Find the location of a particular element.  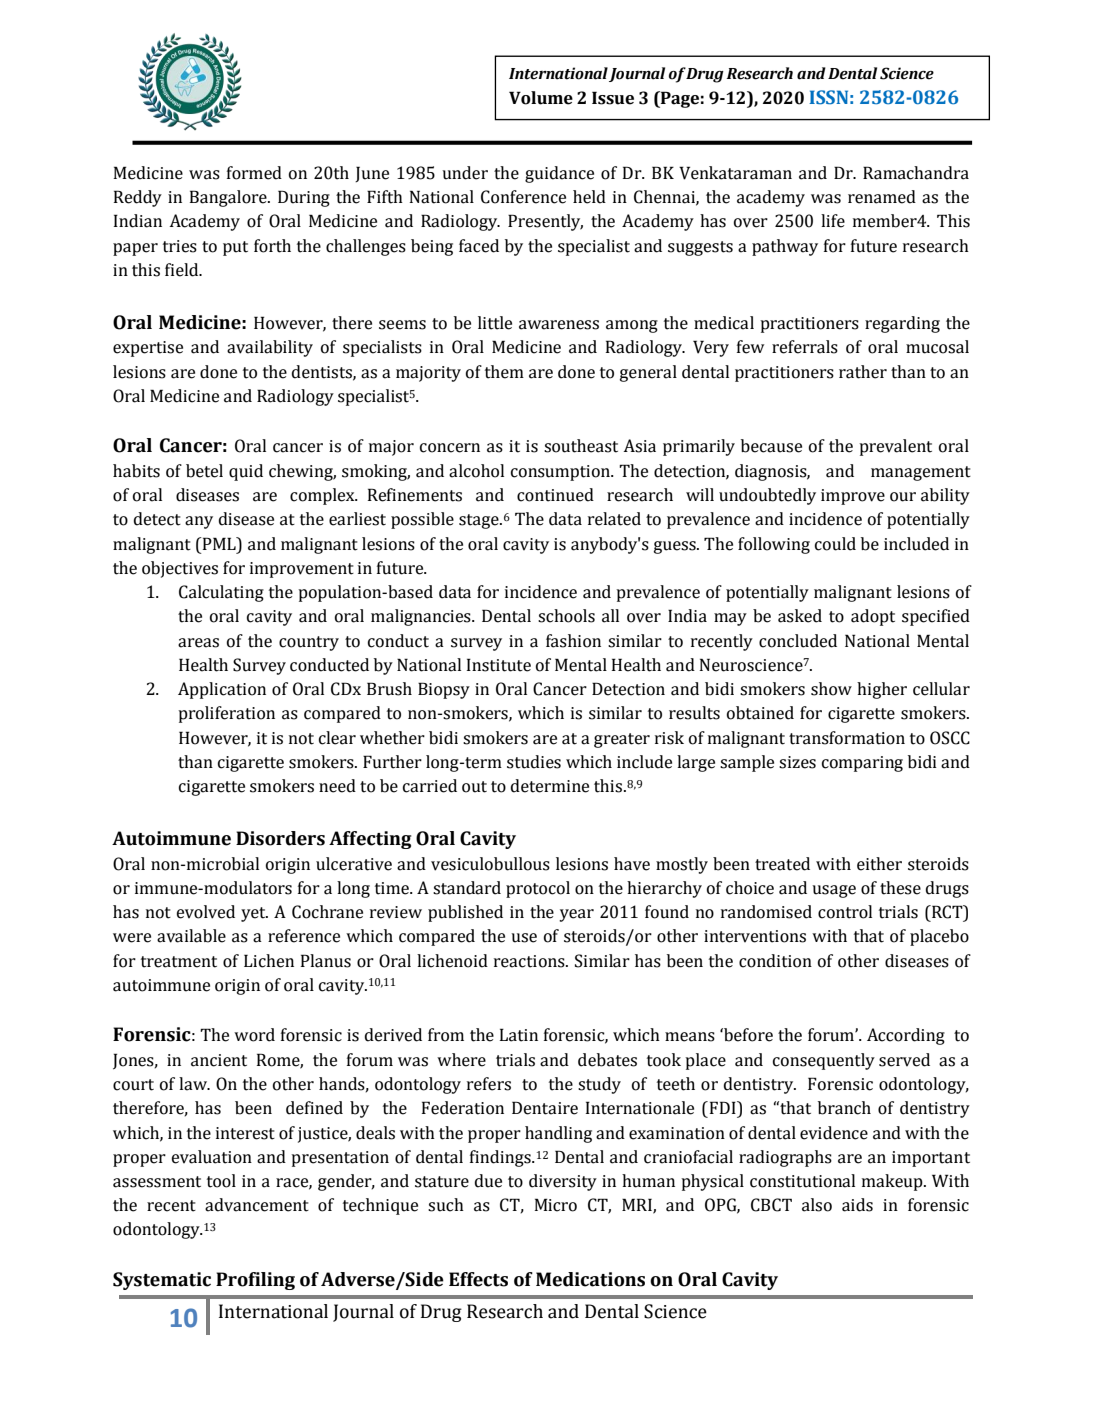

reactions is located at coordinates (530, 961).
